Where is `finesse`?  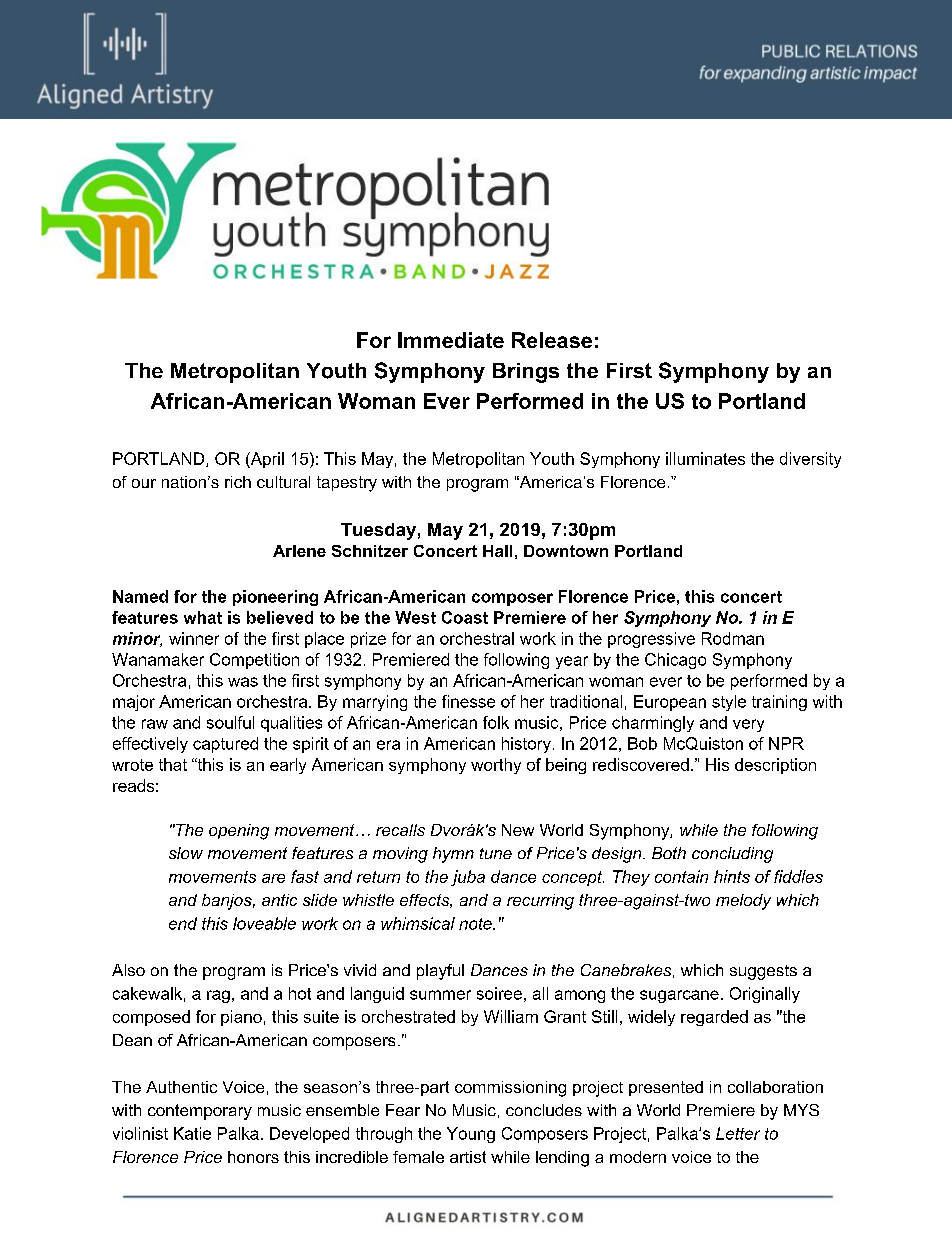 finesse is located at coordinates (468, 701).
